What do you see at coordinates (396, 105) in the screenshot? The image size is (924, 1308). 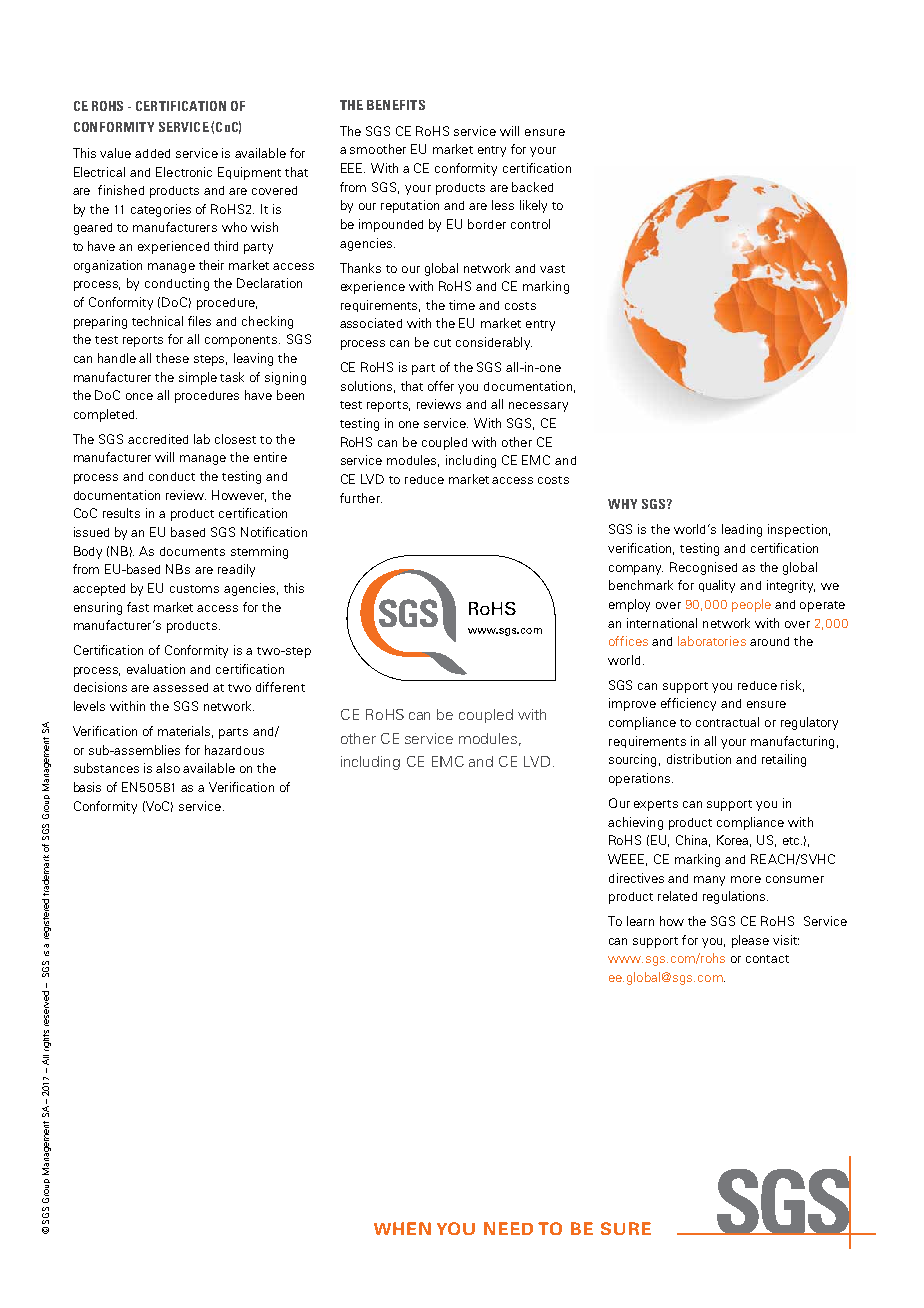 I see `BENEFITS` at bounding box center [396, 105].
